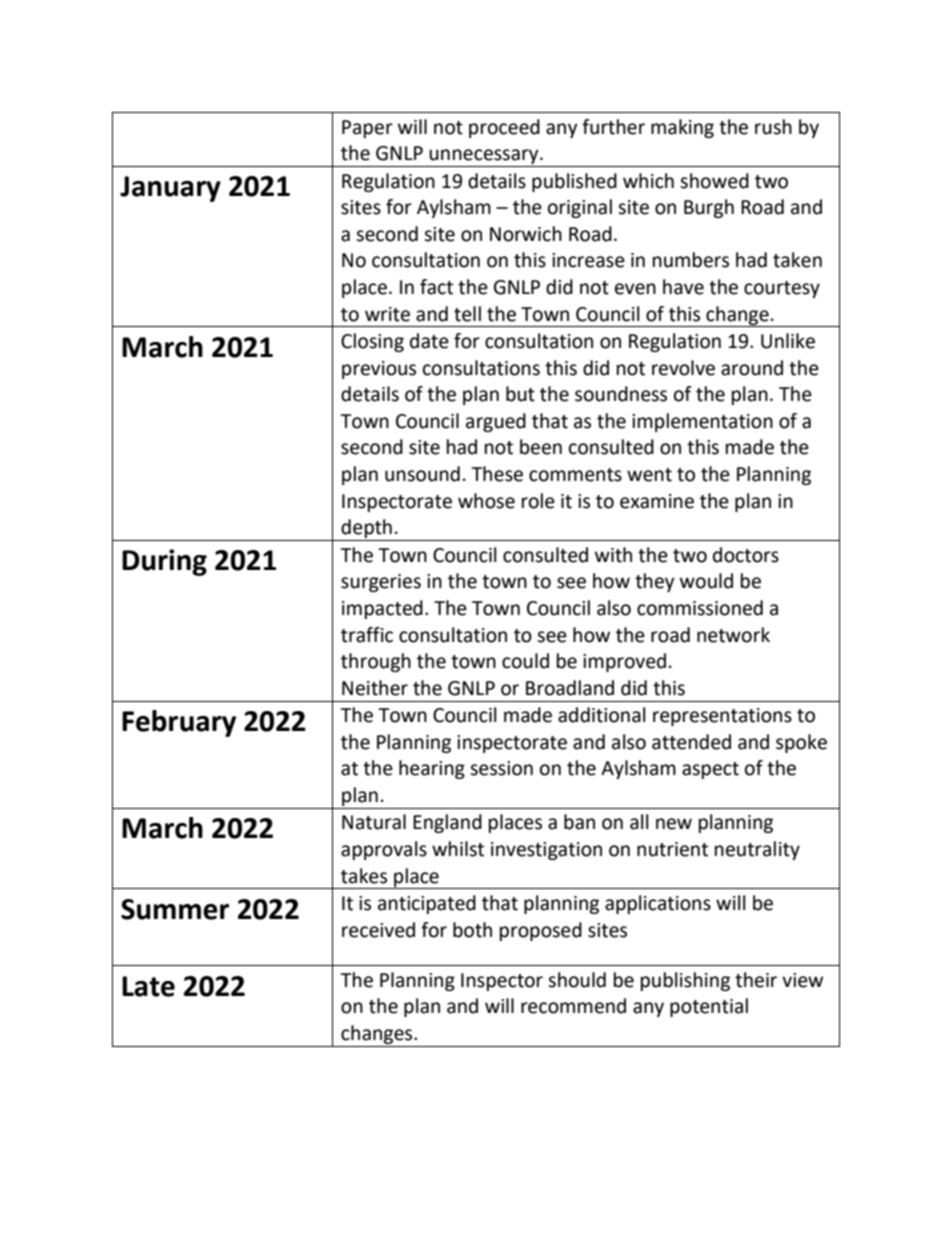 This screenshot has width=952, height=1233. I want to click on would, so click(706, 581).
